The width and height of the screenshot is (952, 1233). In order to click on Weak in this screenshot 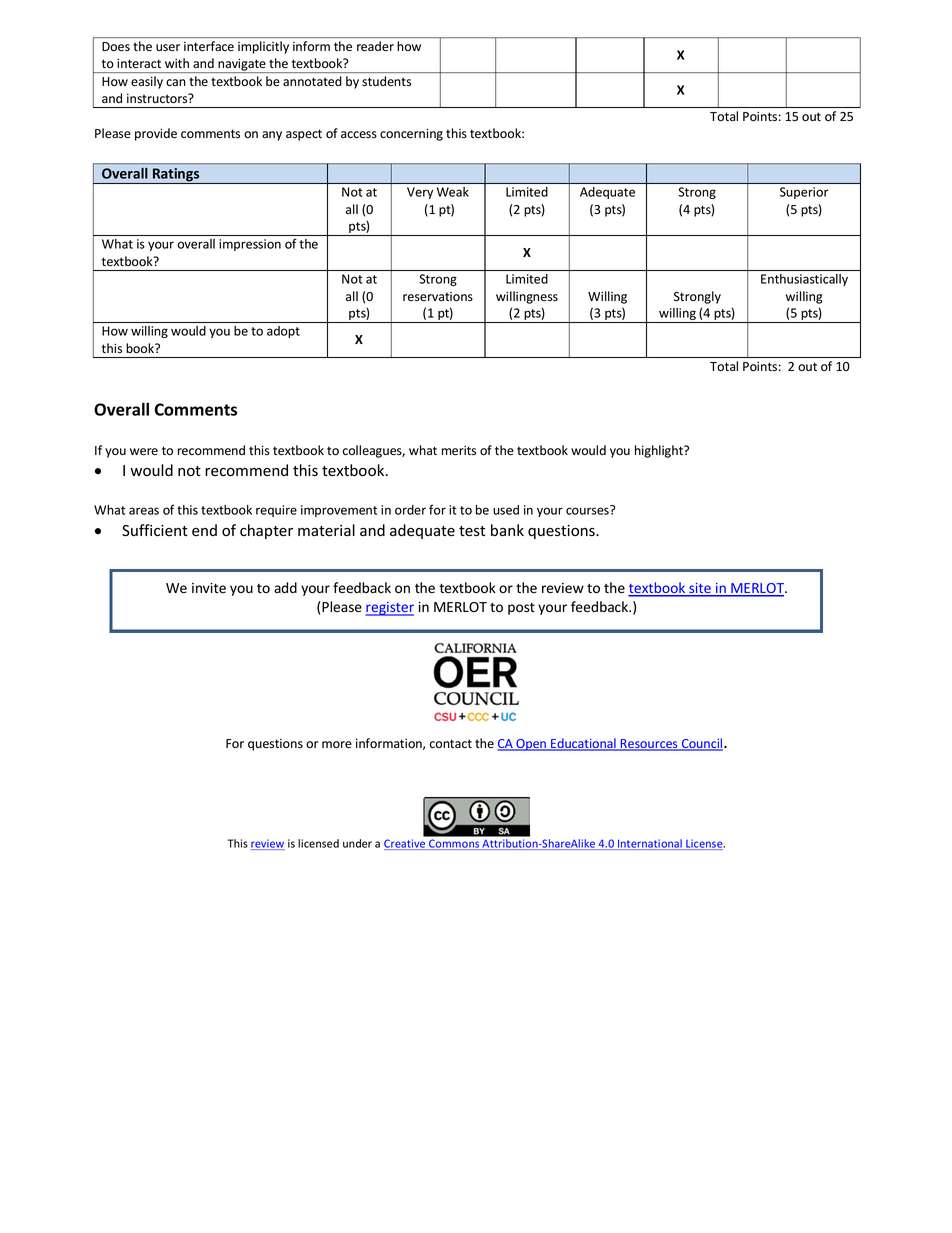, I will do `click(453, 192)`.
